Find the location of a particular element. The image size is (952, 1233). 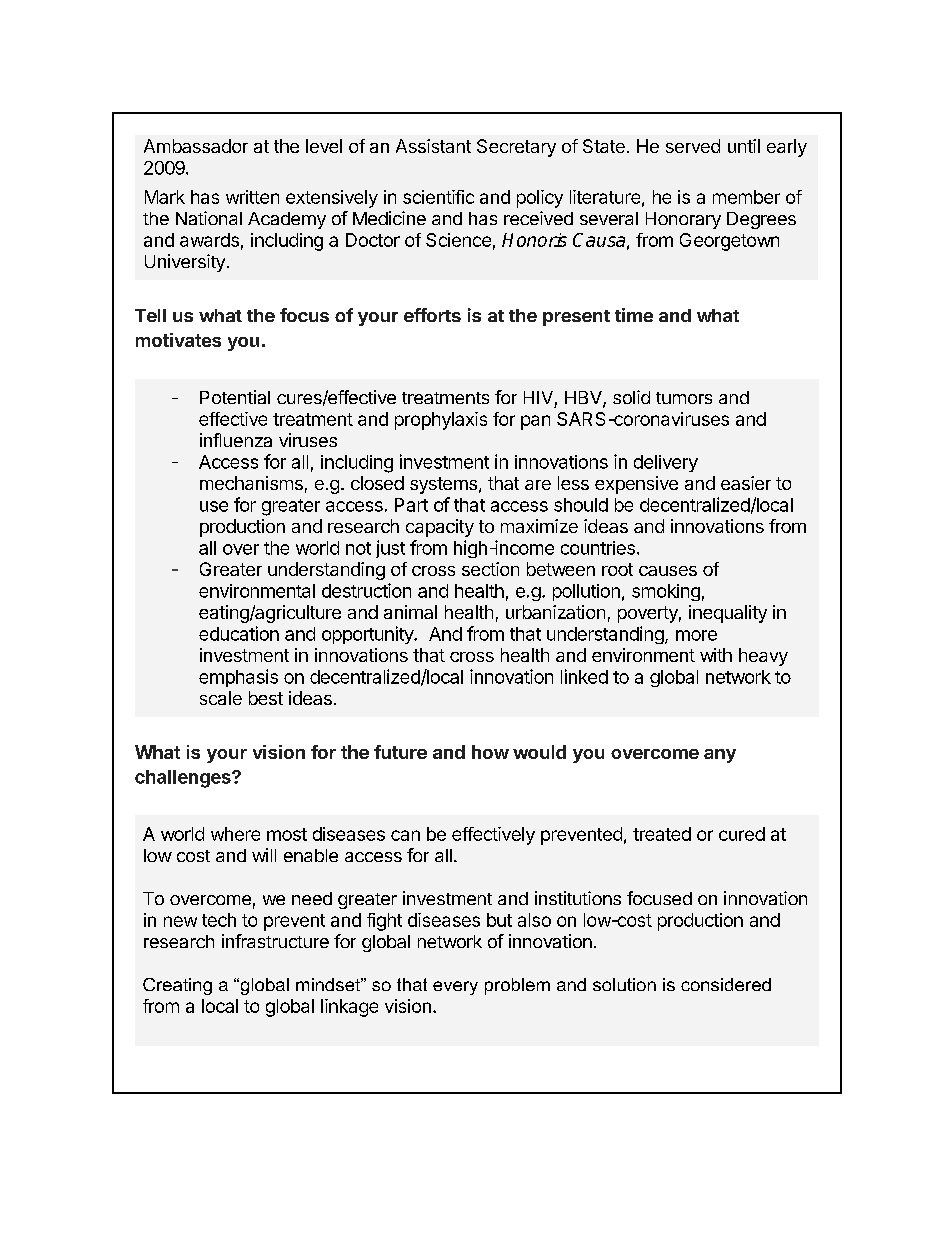

section is located at coordinates (490, 569).
